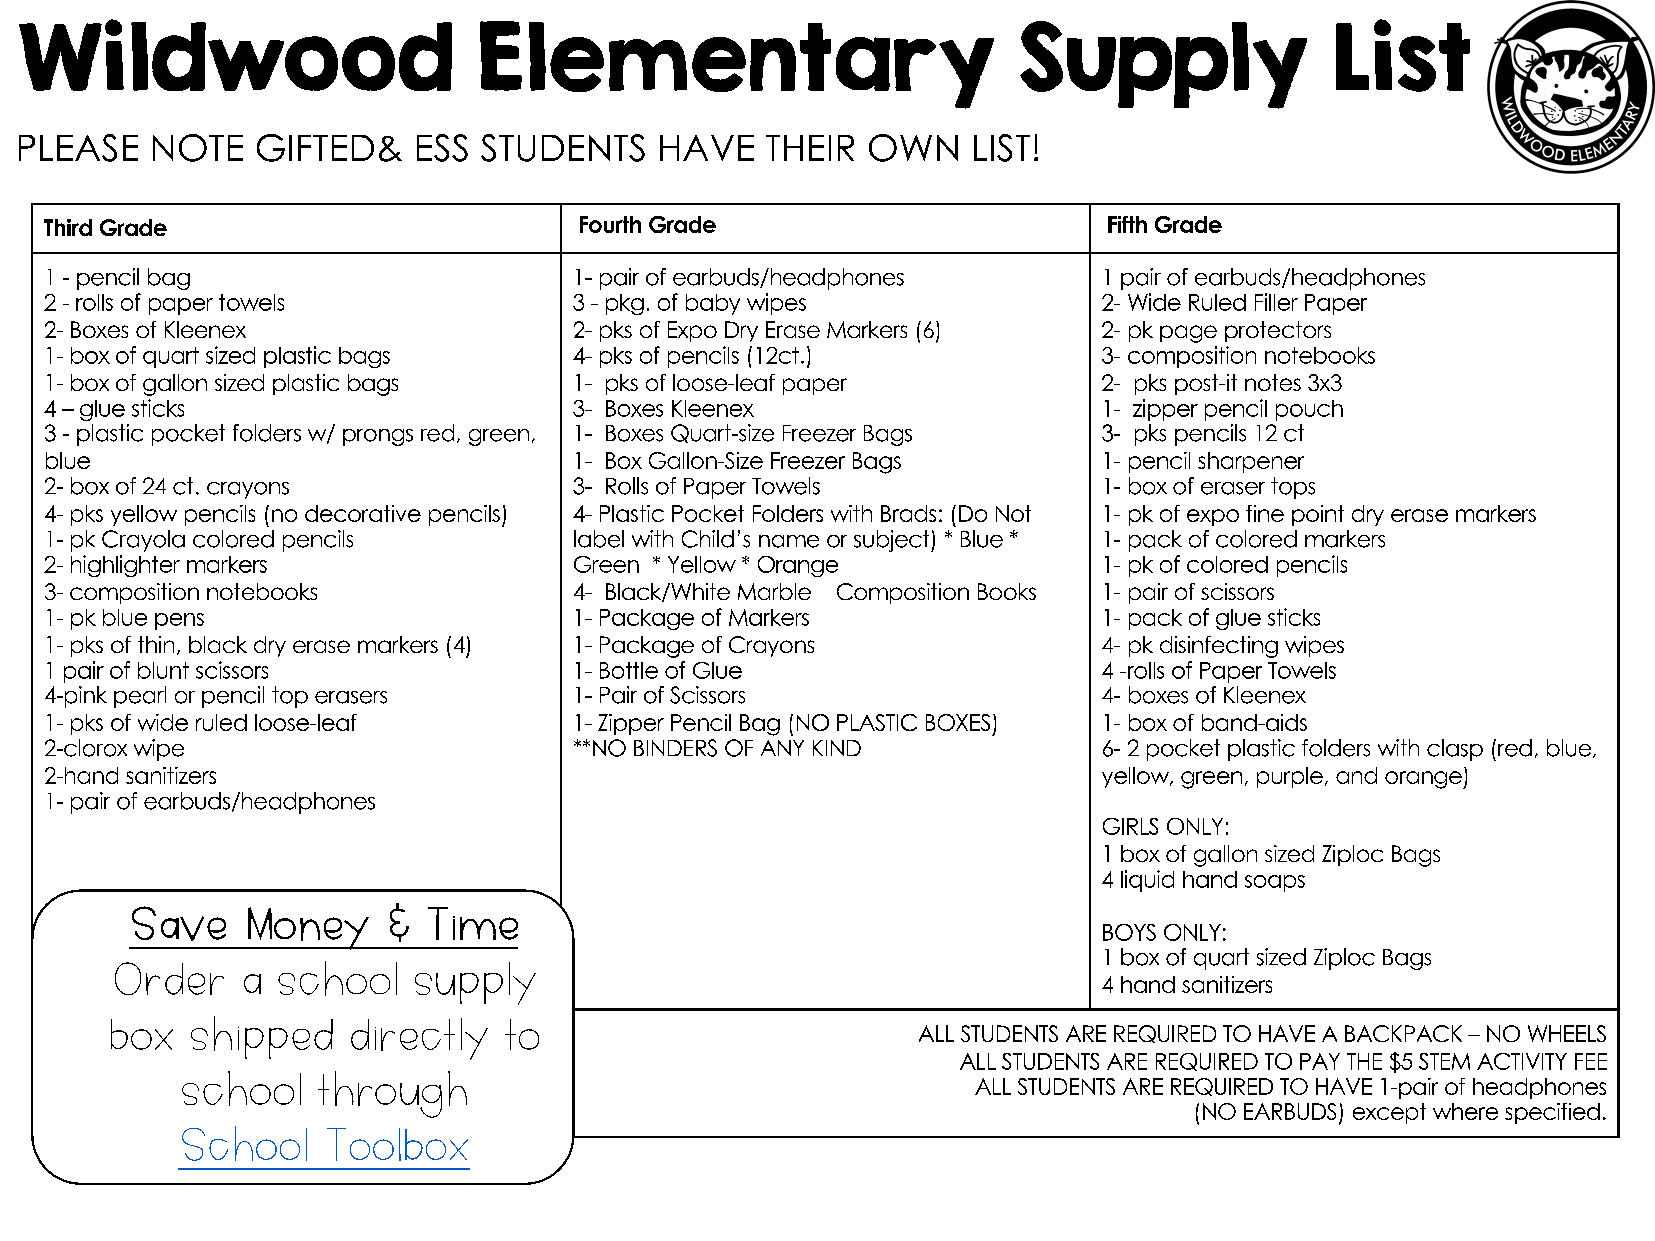 The image size is (1655, 1241). Describe the element at coordinates (397, 1144) in the screenshot. I see `Toolbox` at that location.
